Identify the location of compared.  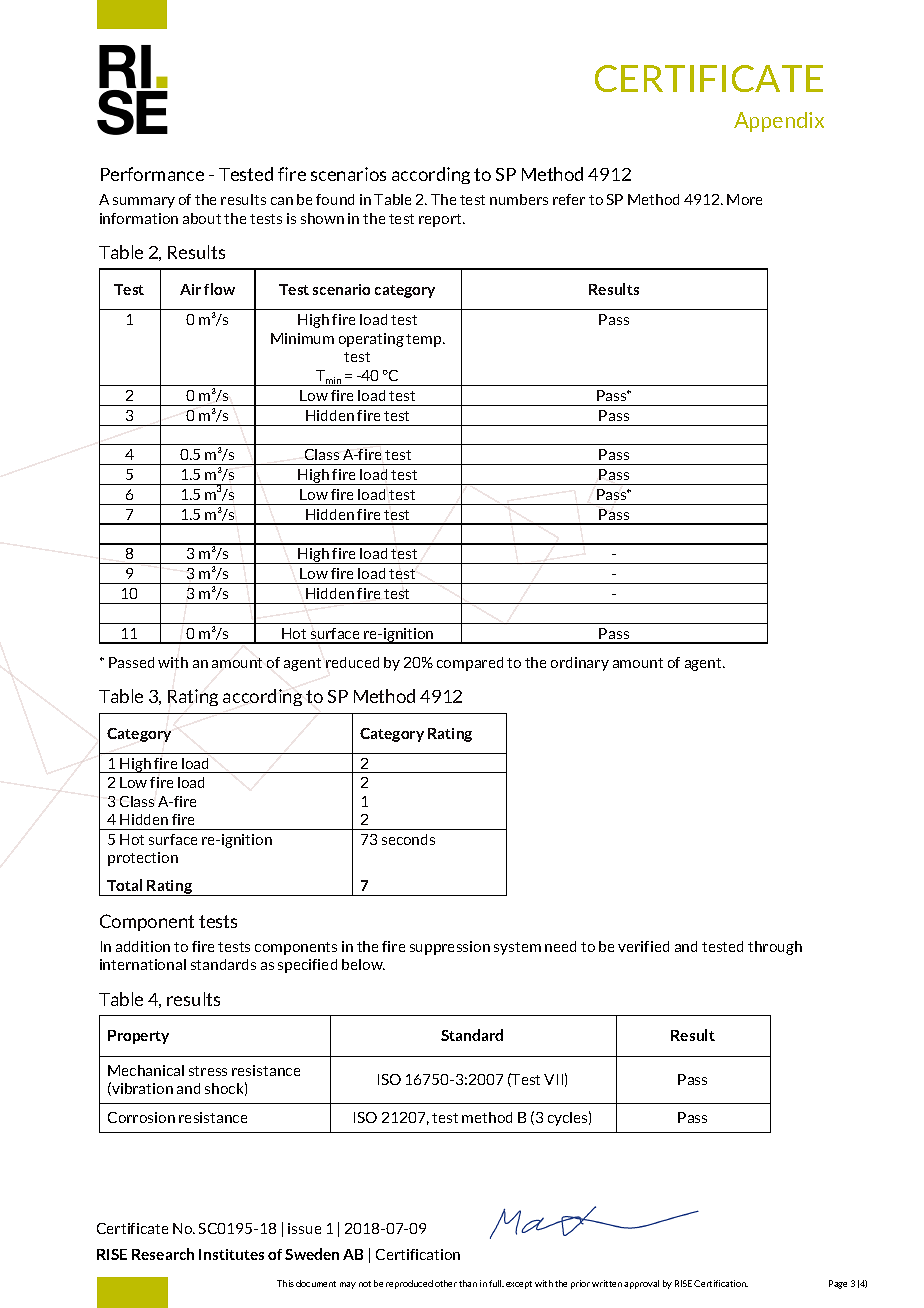
(470, 664).
